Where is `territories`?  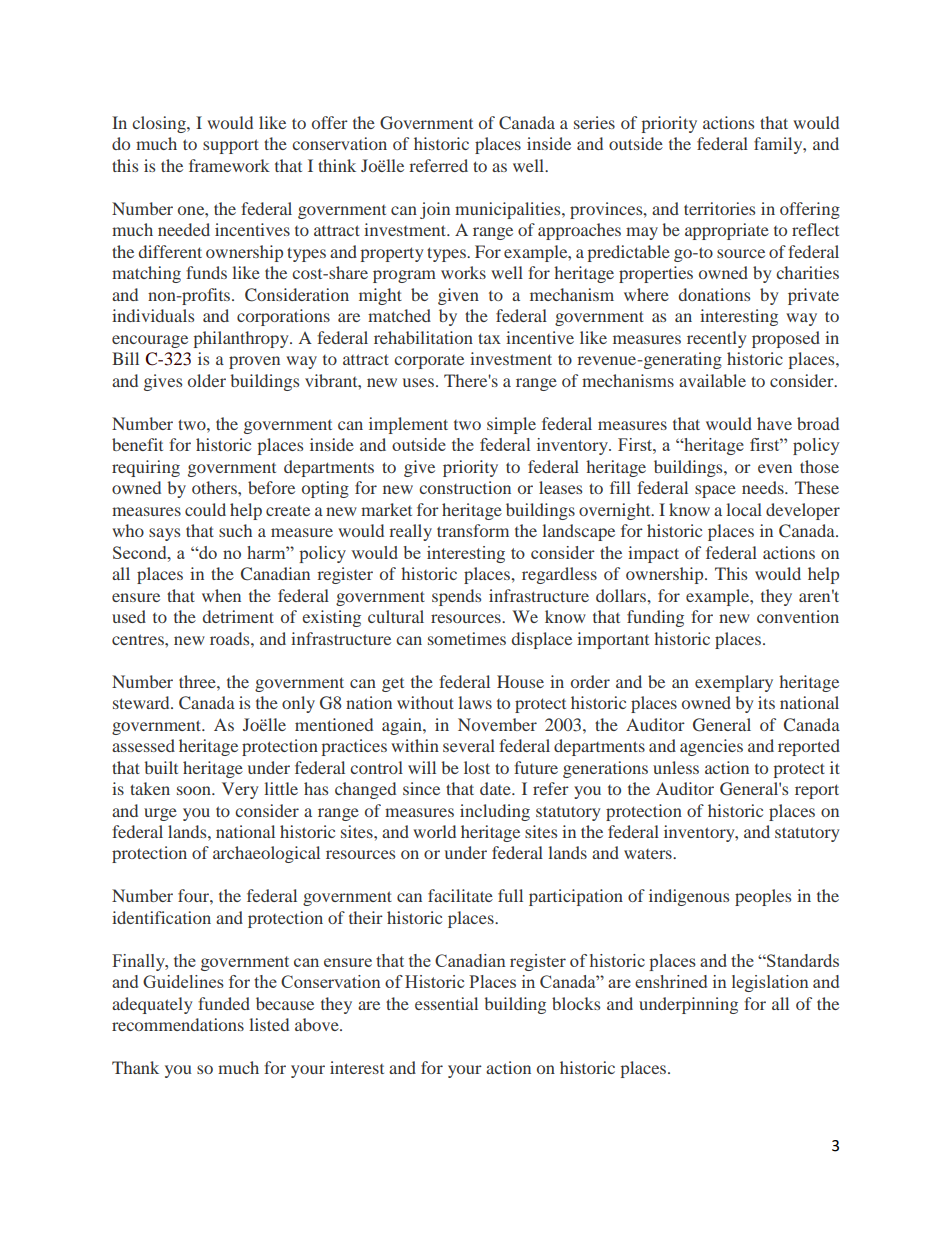
territories is located at coordinates (719, 208).
